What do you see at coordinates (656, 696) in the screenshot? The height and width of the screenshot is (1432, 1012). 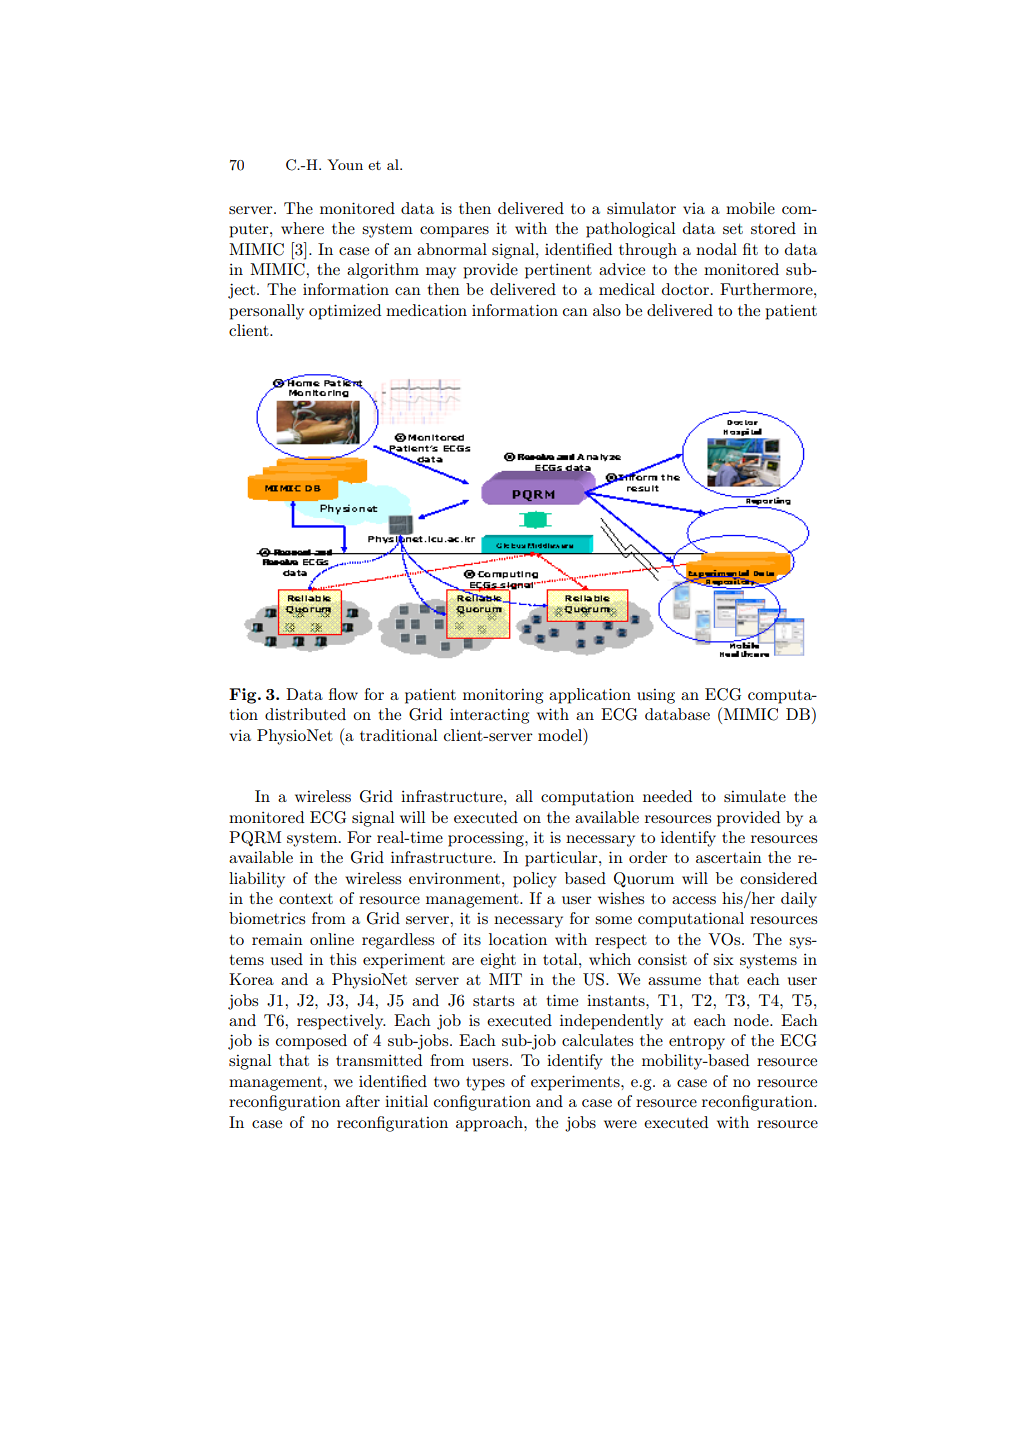 I see `using` at bounding box center [656, 696].
